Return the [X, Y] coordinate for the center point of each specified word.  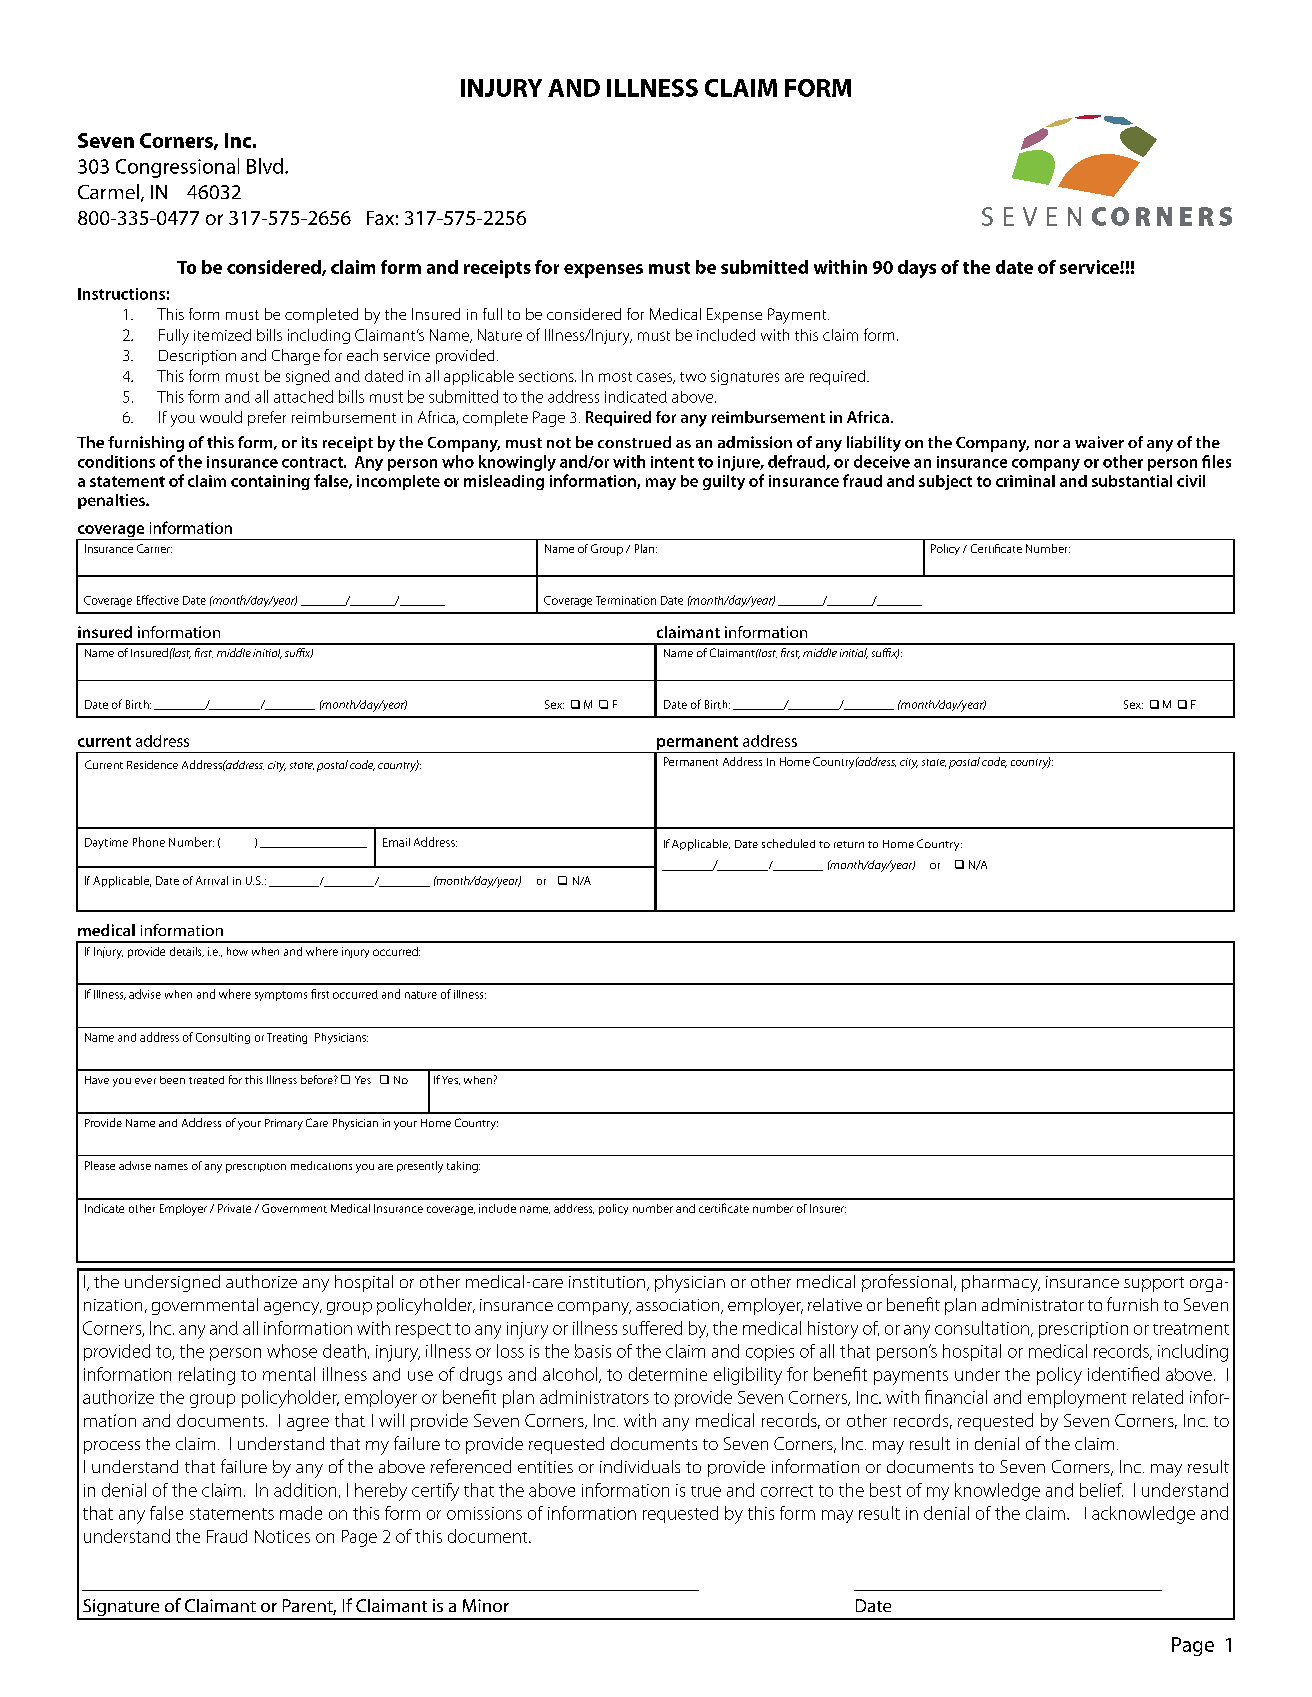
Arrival [212, 880]
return [849, 844]
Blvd [265, 166]
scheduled [788, 843]
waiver [1099, 442]
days [917, 269]
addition [305, 1490]
